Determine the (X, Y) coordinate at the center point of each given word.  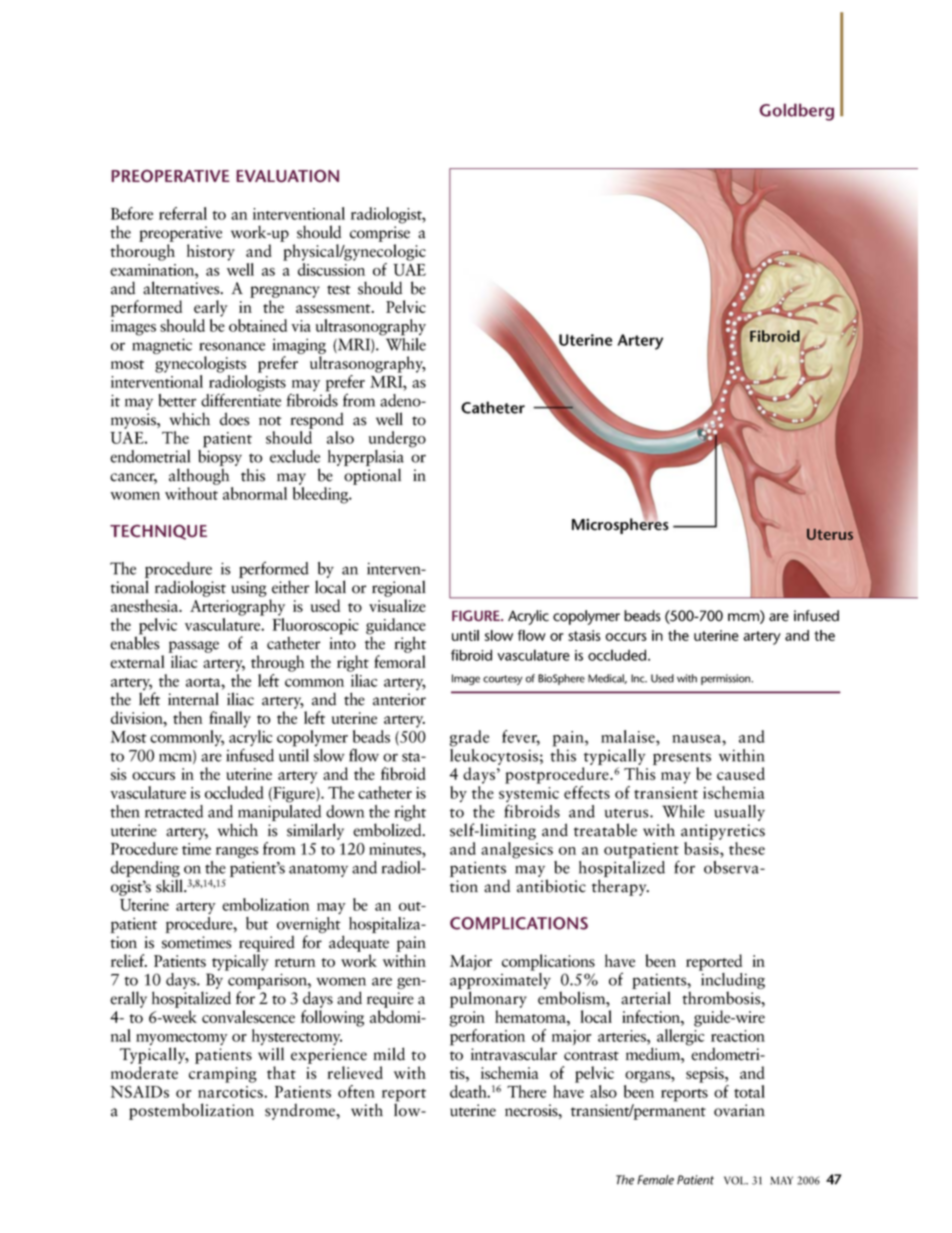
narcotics (231, 1092)
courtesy (503, 680)
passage (193, 647)
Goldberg (796, 112)
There (526, 1091)
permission (727, 679)
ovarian (739, 1110)
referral (183, 213)
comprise (380, 234)
